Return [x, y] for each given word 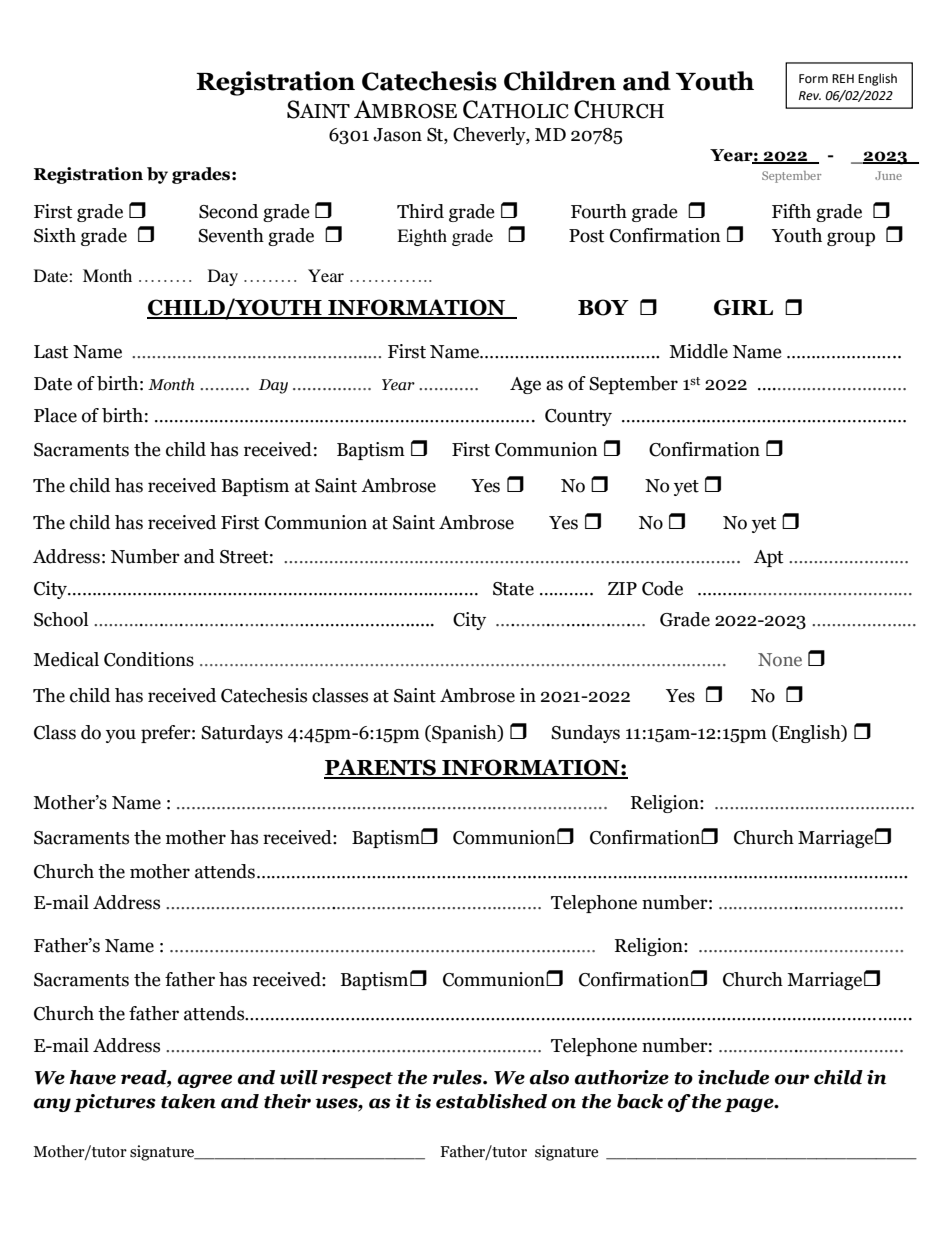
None [780, 660]
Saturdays [242, 734]
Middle [698, 351]
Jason [397, 135]
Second [228, 211]
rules [458, 1077]
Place [55, 415]
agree [205, 1081]
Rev [810, 96]
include [733, 1077]
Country [578, 417]
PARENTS [381, 768]
